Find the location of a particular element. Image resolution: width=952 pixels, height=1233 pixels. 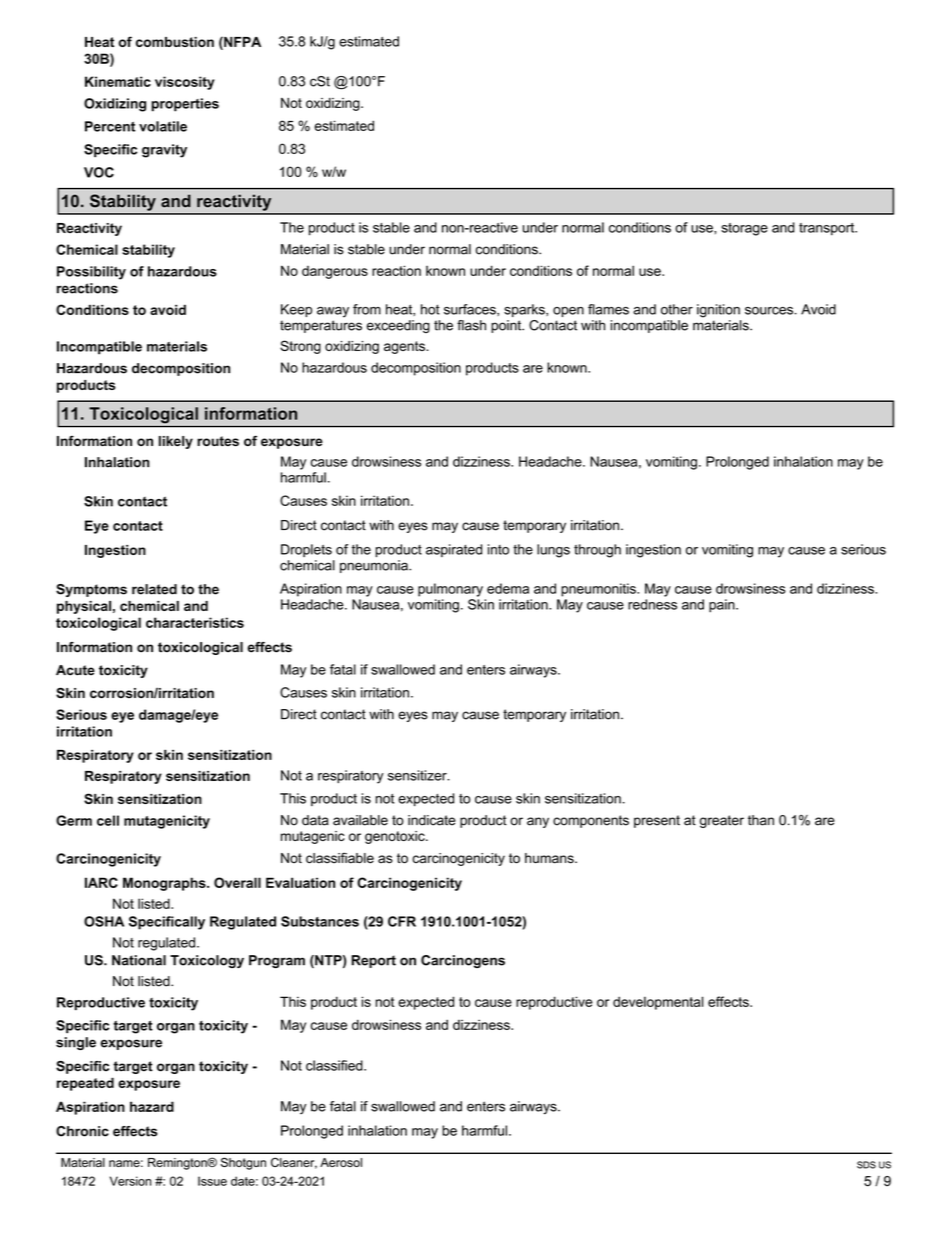

NFPA is located at coordinates (241, 41).
